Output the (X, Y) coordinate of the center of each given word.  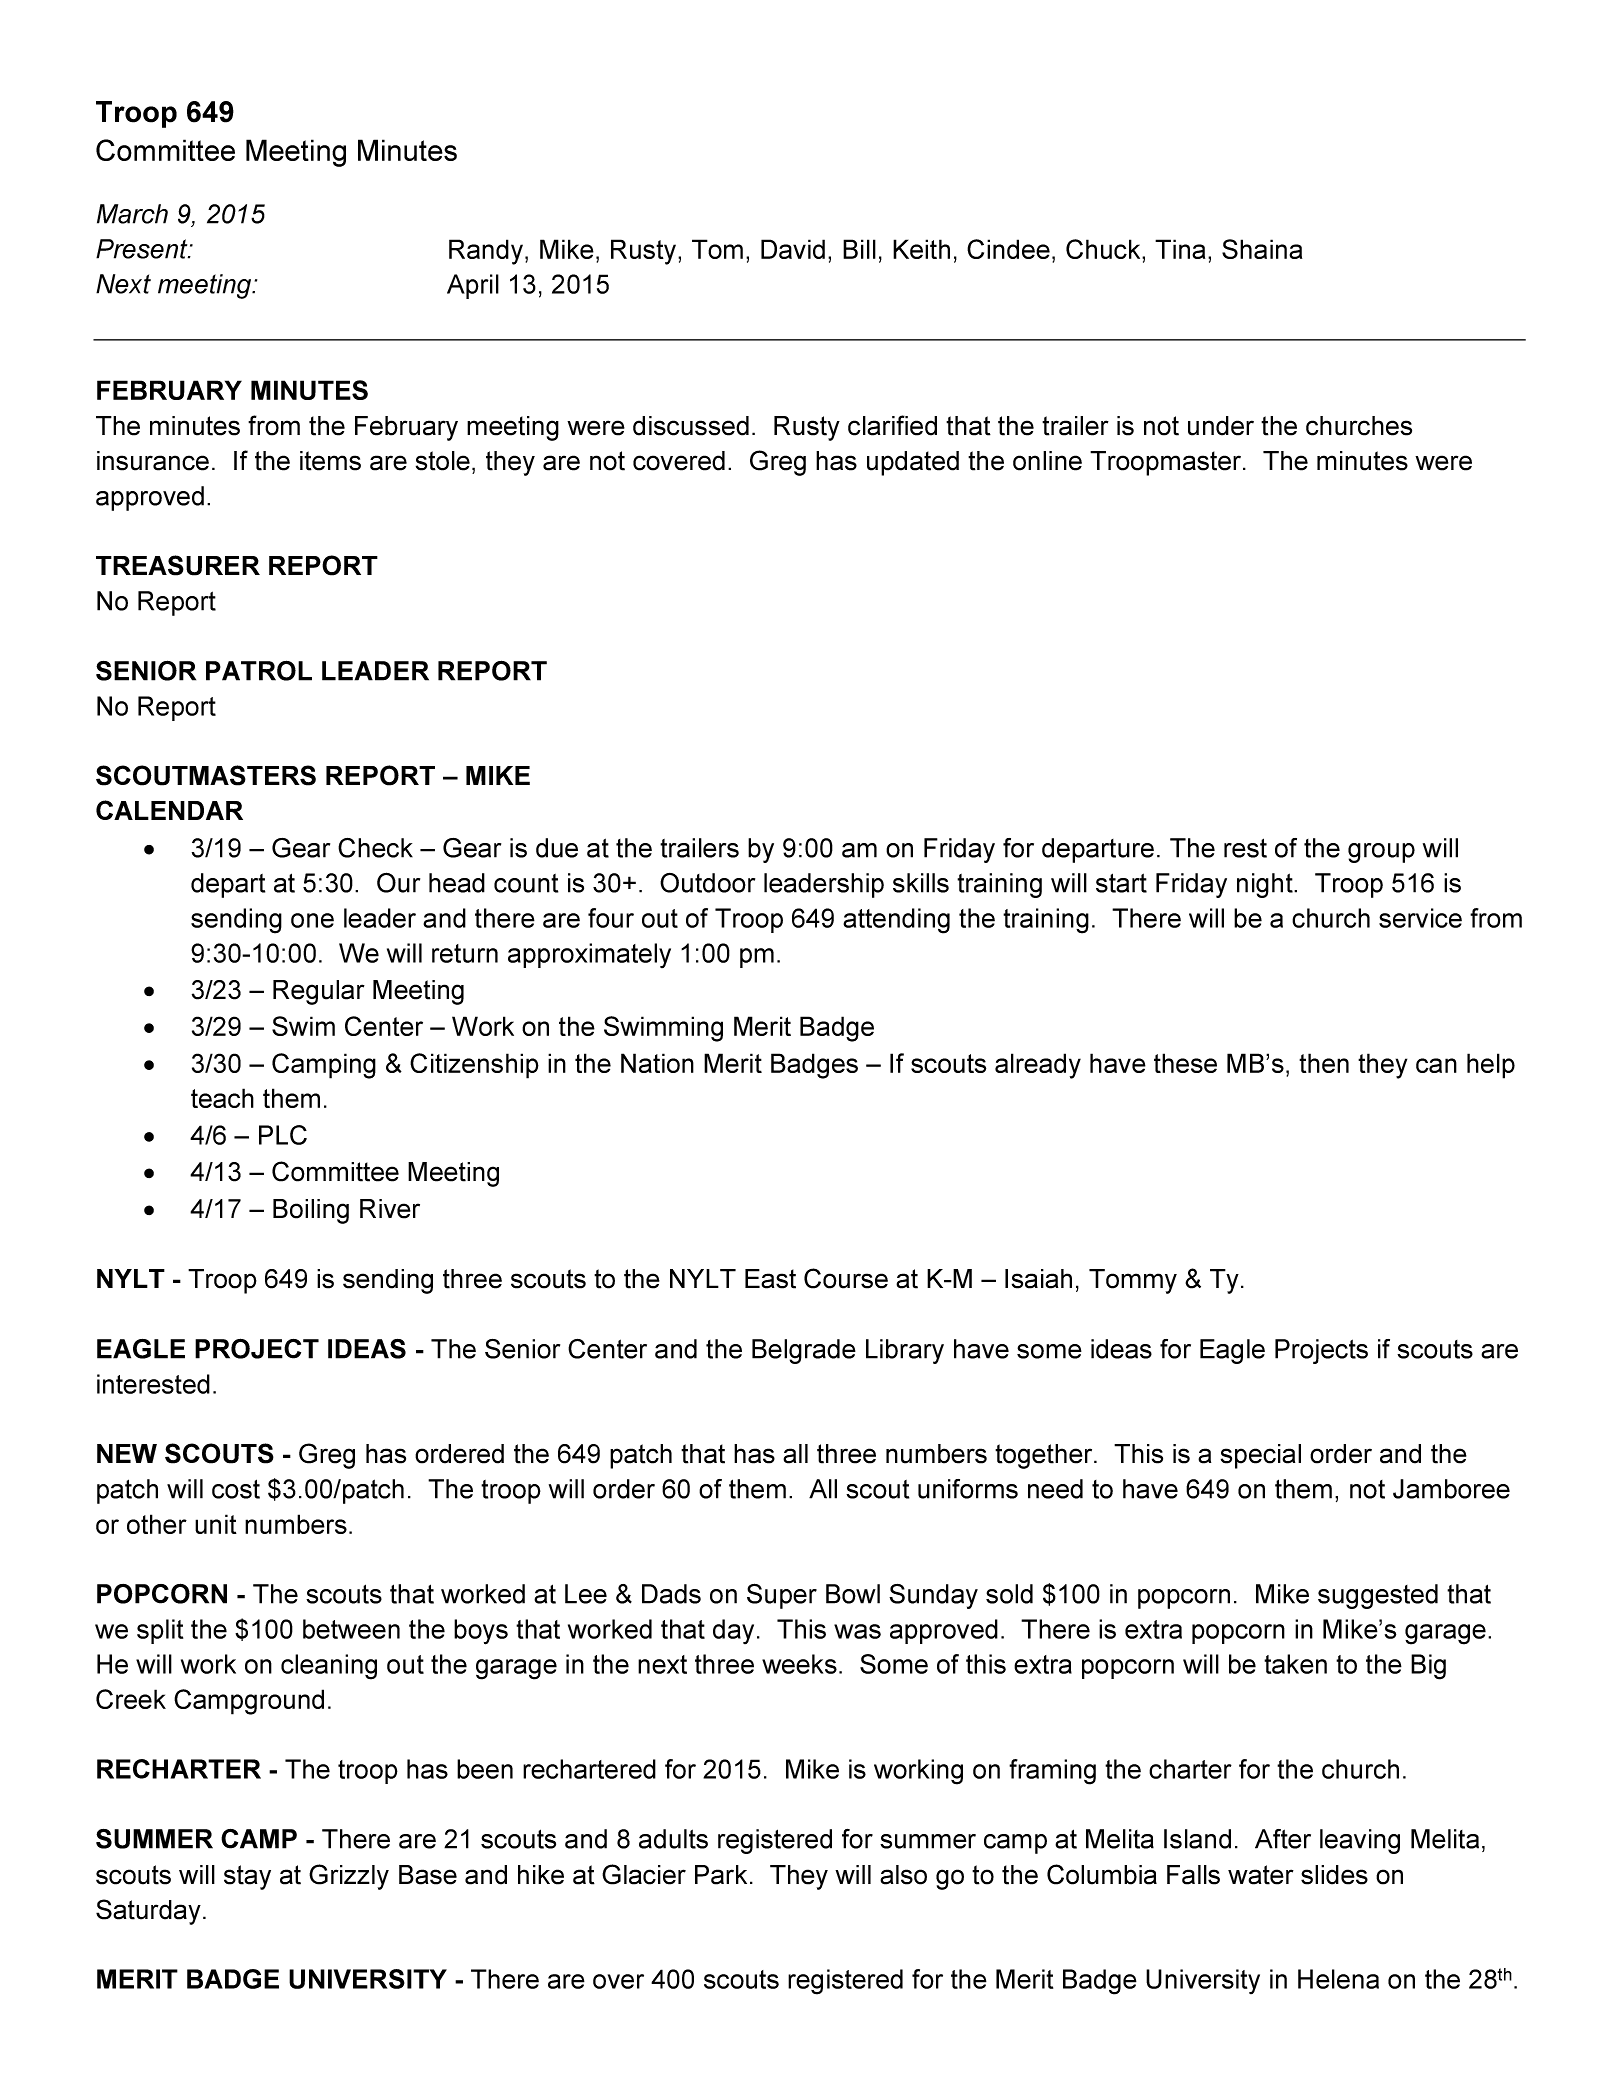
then (1324, 1063)
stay (247, 1877)
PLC (283, 1135)
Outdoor (707, 883)
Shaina (1262, 249)
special (1261, 1456)
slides (1334, 1875)
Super (782, 1596)
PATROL (259, 670)
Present (143, 249)
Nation (657, 1063)
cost (236, 1489)
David (793, 249)
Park (721, 1875)
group (1381, 853)
